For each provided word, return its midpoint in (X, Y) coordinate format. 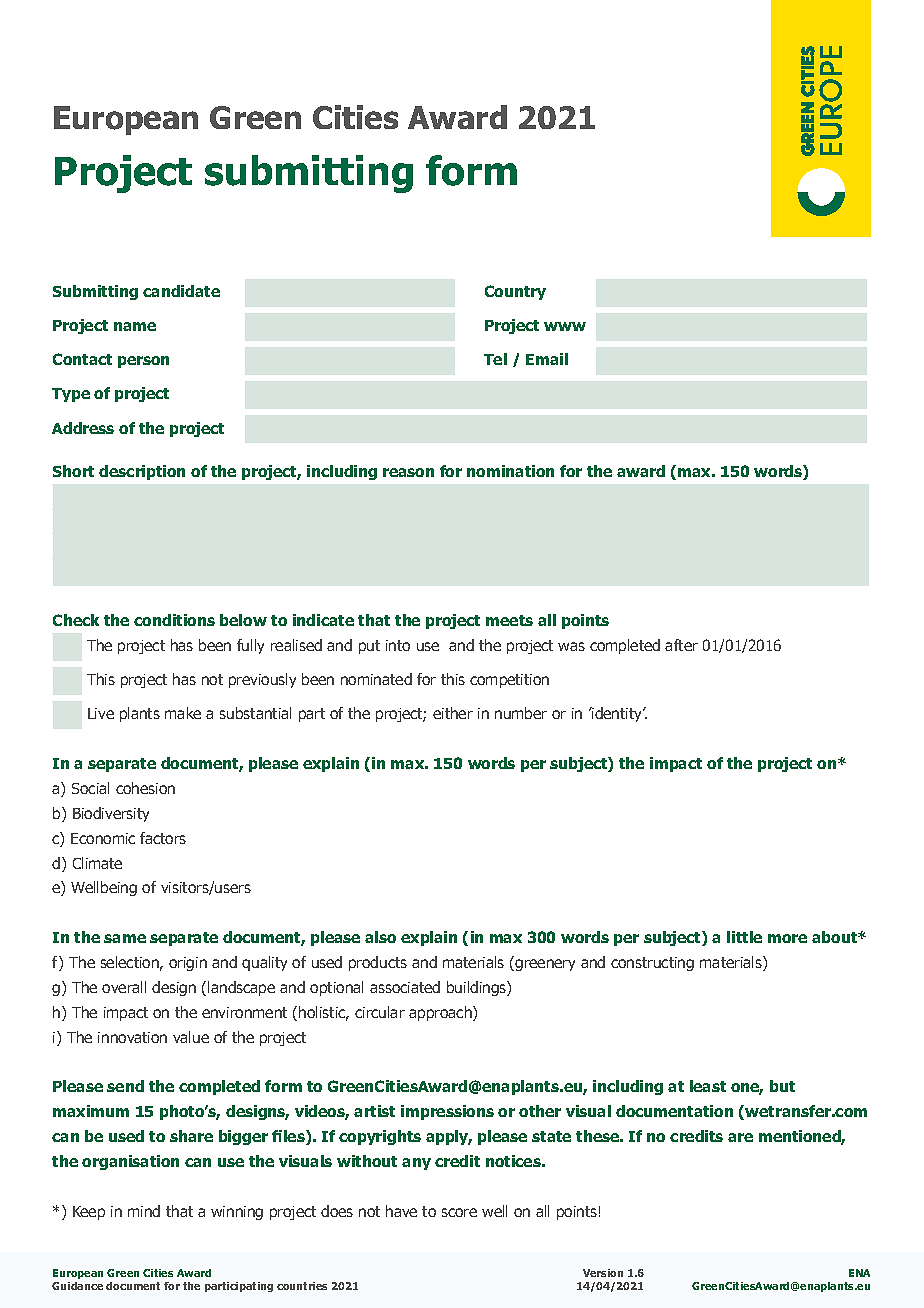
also (380, 937)
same (125, 938)
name (135, 326)
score (459, 1212)
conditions (174, 620)
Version (603, 1273)
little (744, 937)
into (398, 645)
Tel (495, 359)
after (681, 645)
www (565, 326)
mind (144, 1211)
